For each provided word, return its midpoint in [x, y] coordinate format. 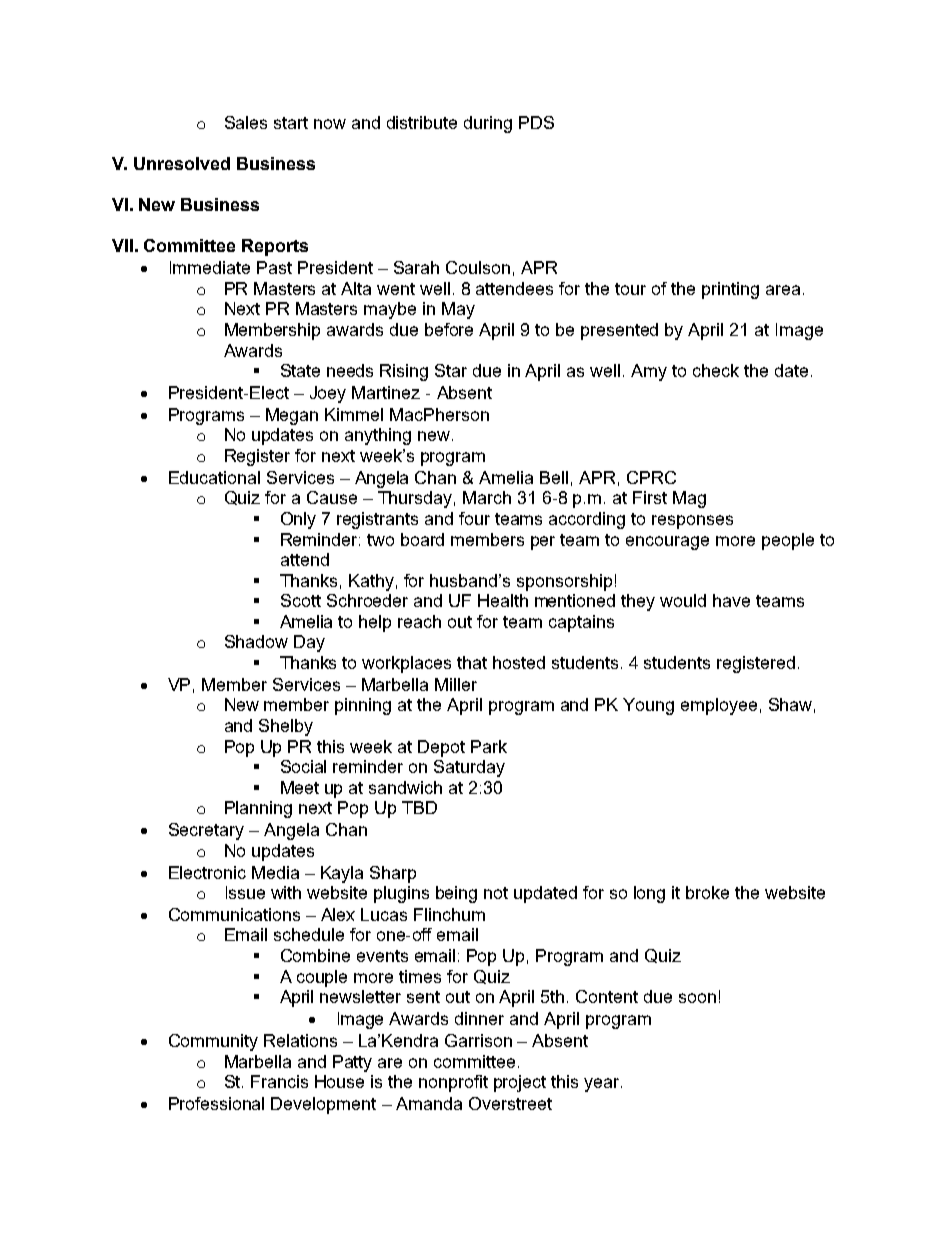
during [488, 124]
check [716, 370]
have [731, 600]
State [300, 370]
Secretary [206, 831]
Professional [216, 1103]
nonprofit [453, 1083]
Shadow [256, 641]
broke [707, 892]
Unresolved [182, 163]
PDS [536, 122]
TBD [419, 807]
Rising [404, 372]
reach [419, 621]
